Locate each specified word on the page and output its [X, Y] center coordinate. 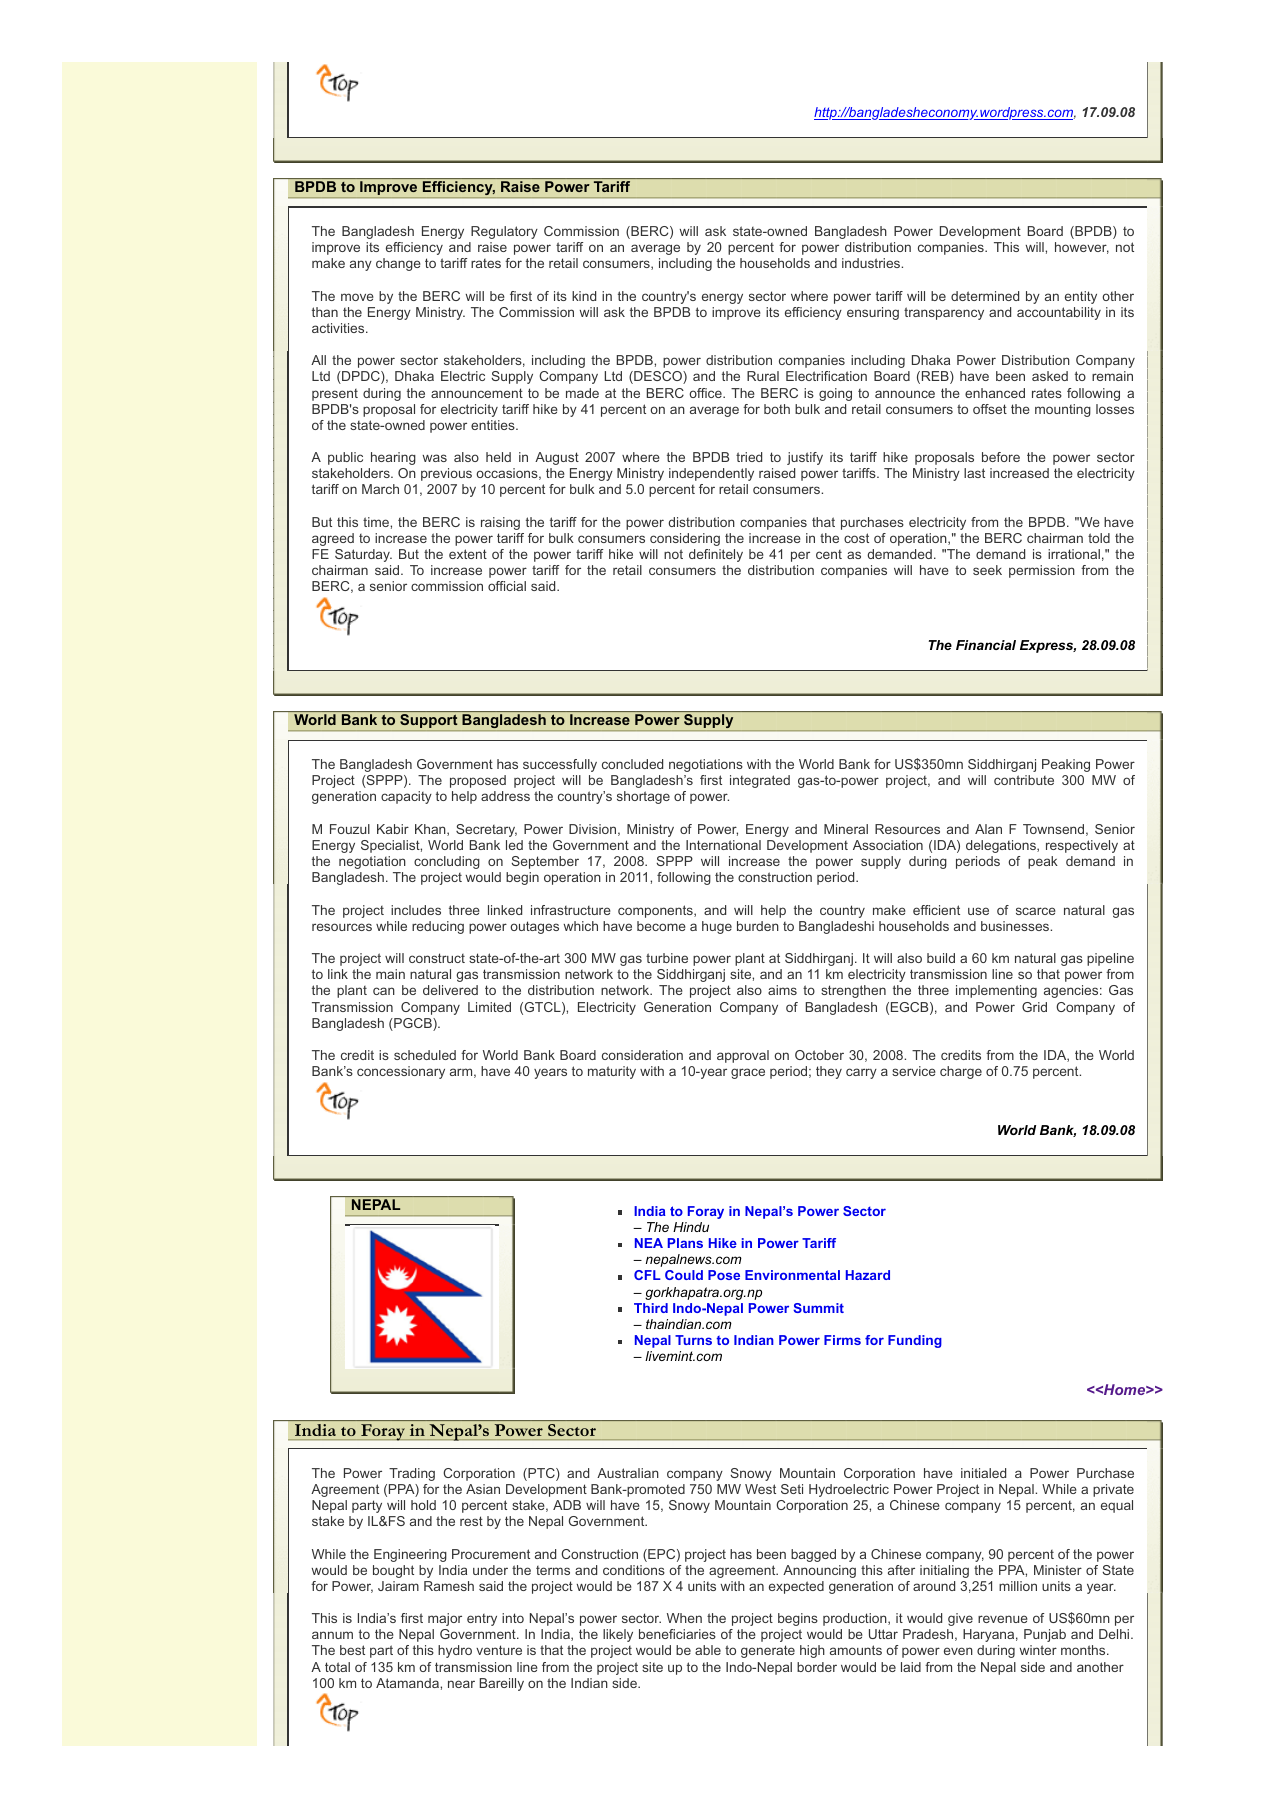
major [445, 1619]
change [398, 264]
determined [985, 296]
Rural [763, 376]
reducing [438, 927]
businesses [1016, 926]
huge [717, 927]
